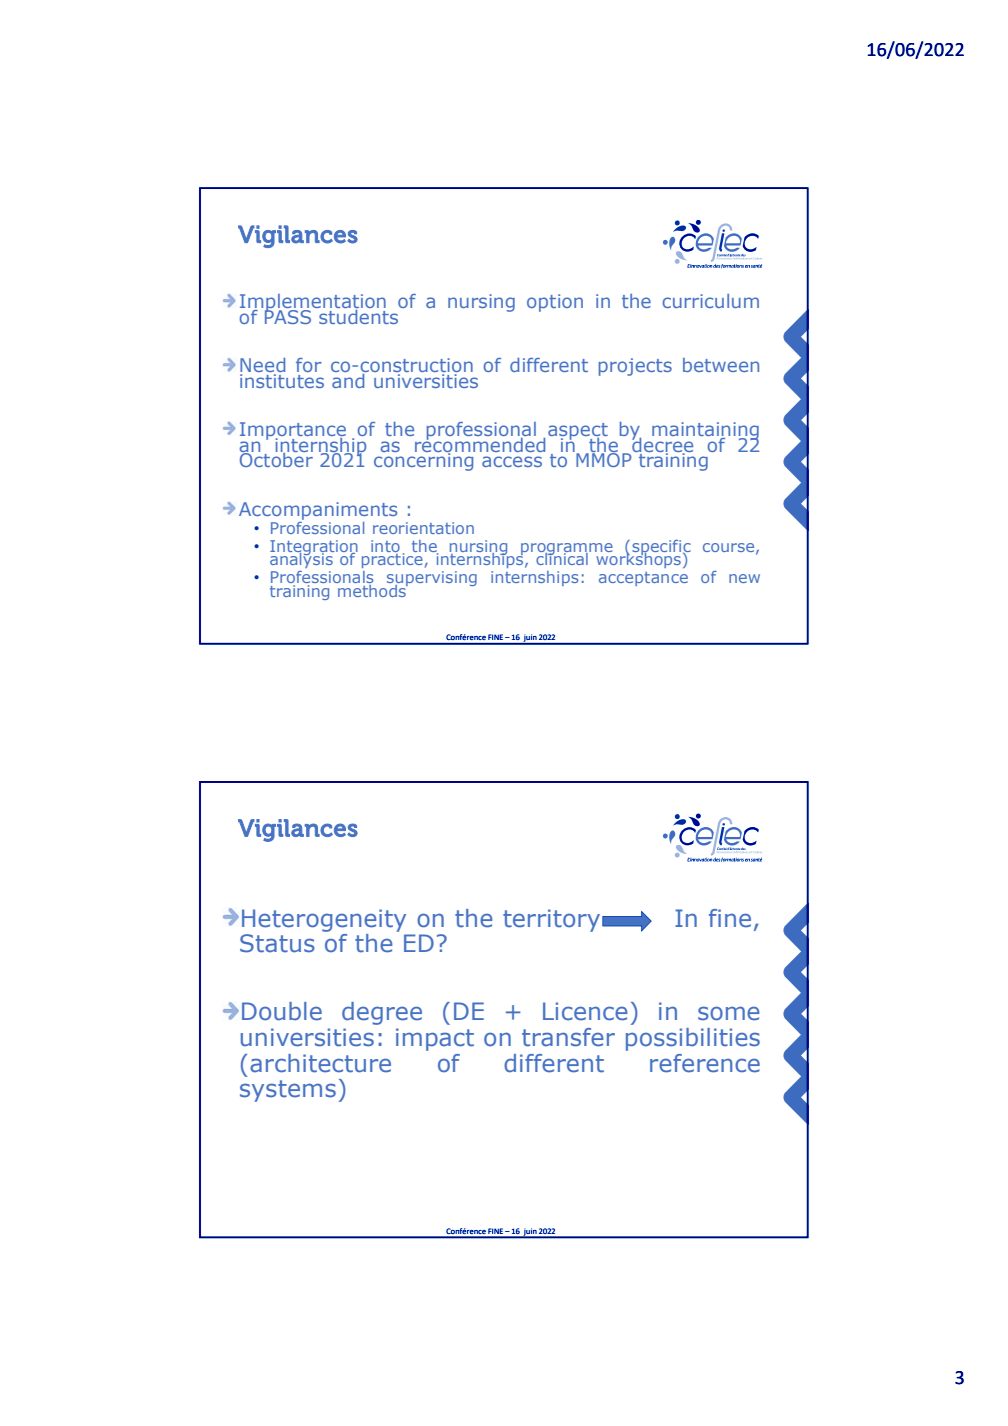  What do you see at coordinates (320, 1063) in the page?
I see `architecture` at bounding box center [320, 1063].
